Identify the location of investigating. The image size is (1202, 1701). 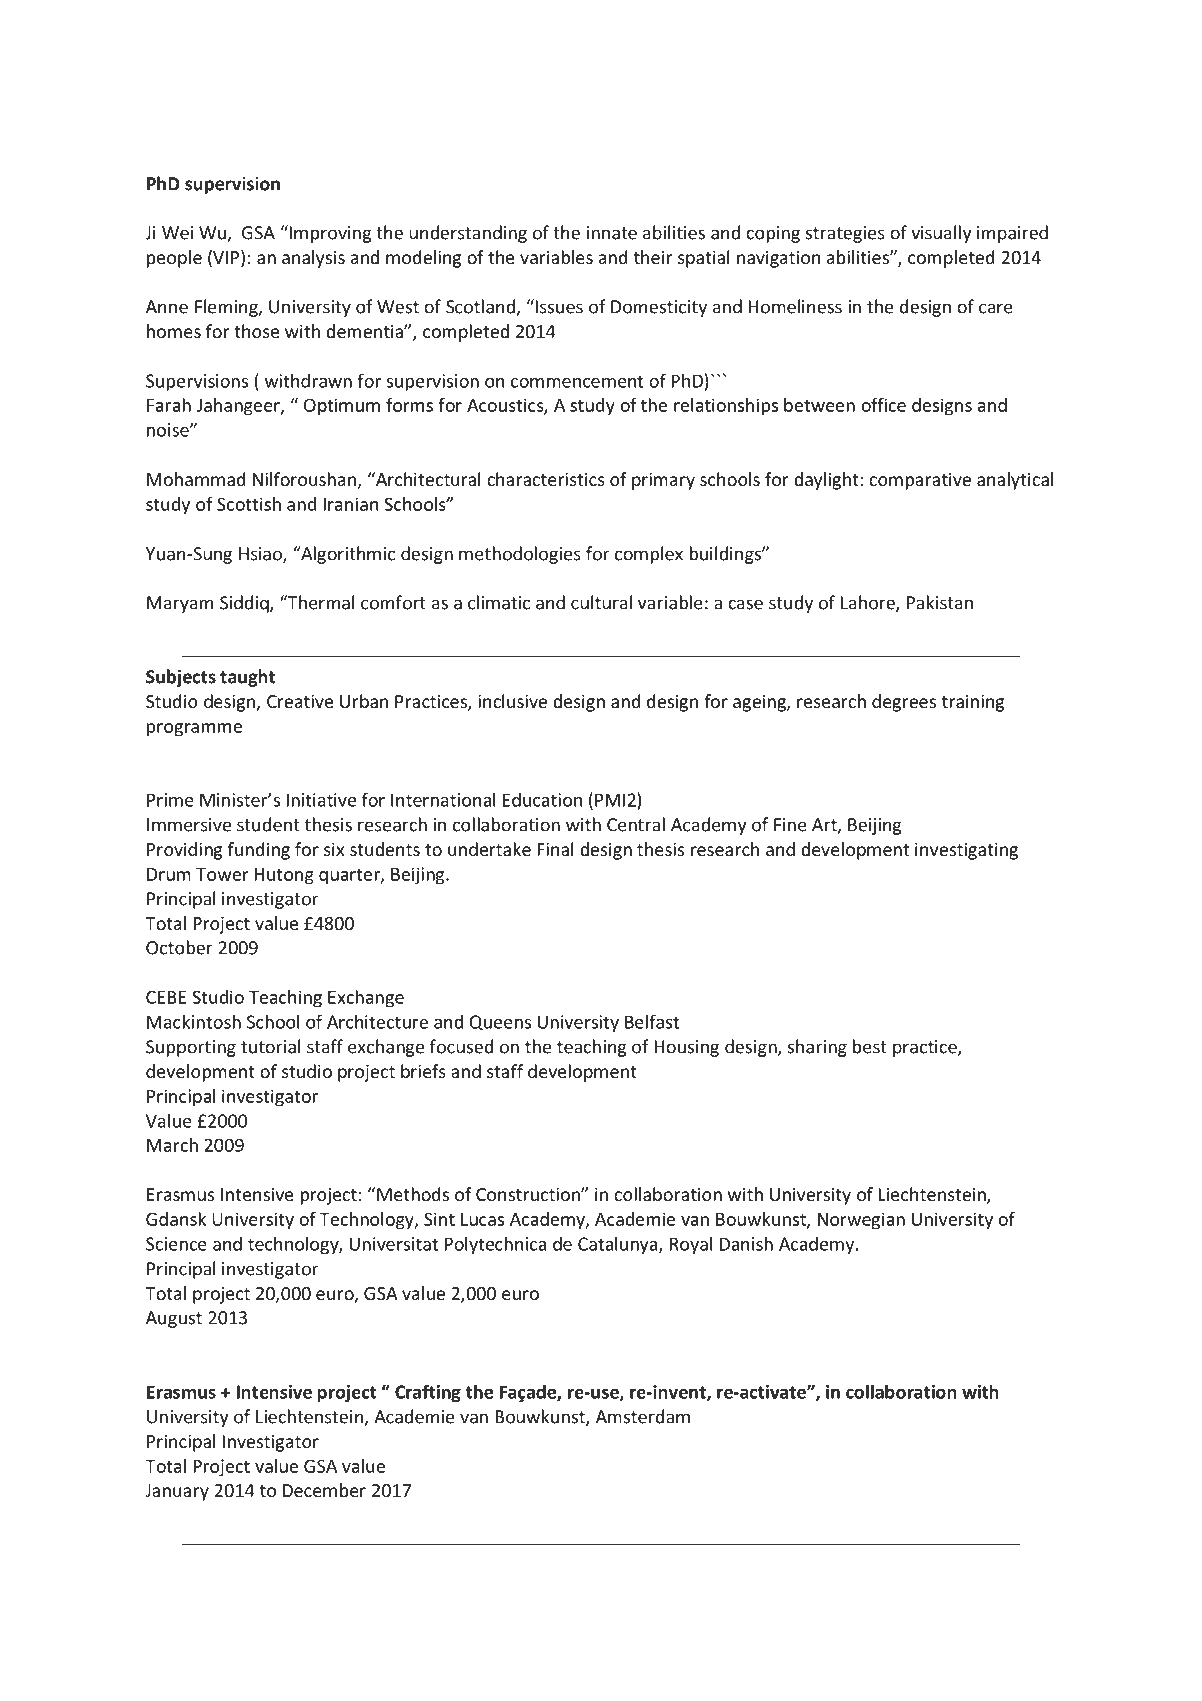
(966, 851).
